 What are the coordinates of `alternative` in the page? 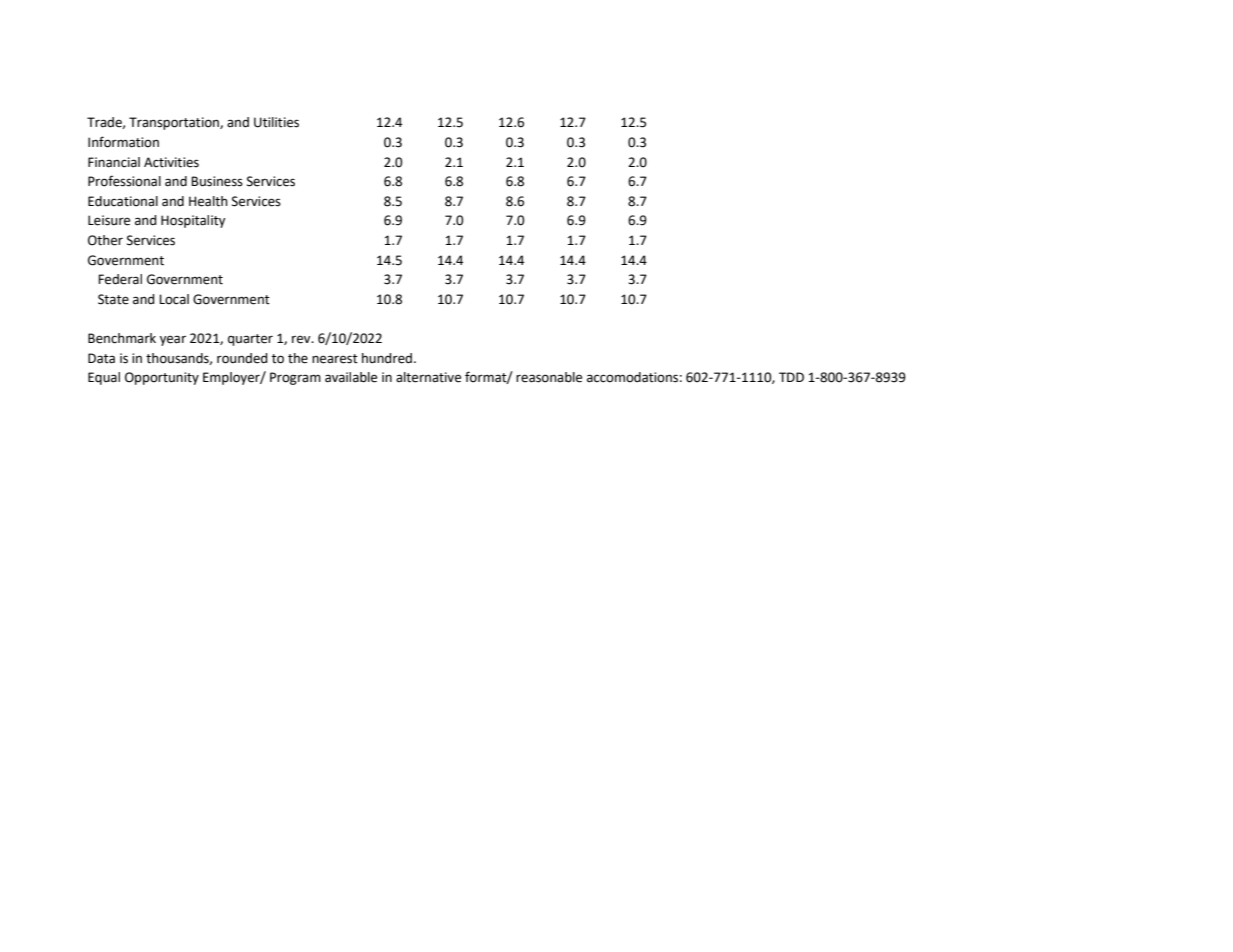 It's located at (428, 377).
